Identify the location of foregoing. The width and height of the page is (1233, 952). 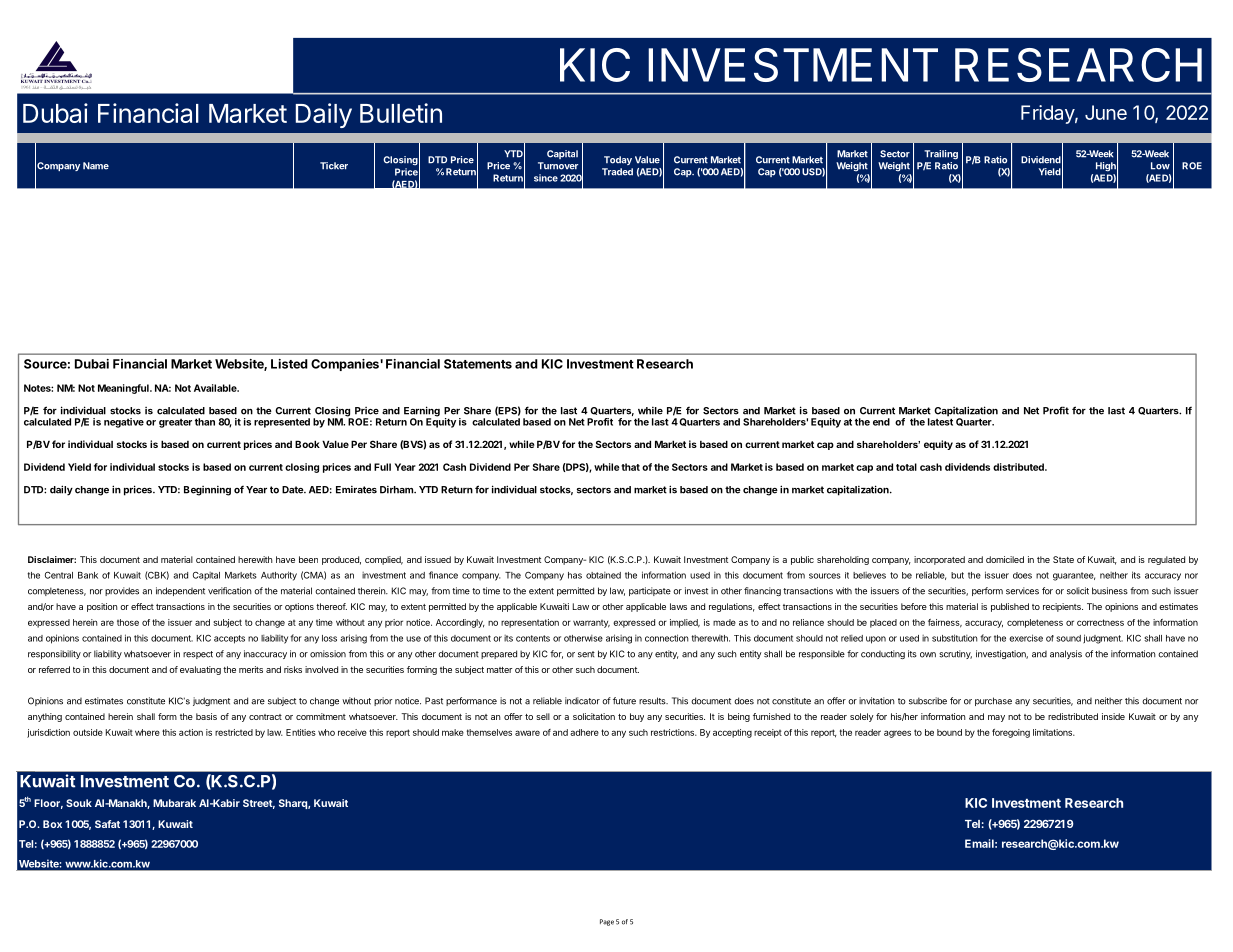
(1011, 733).
